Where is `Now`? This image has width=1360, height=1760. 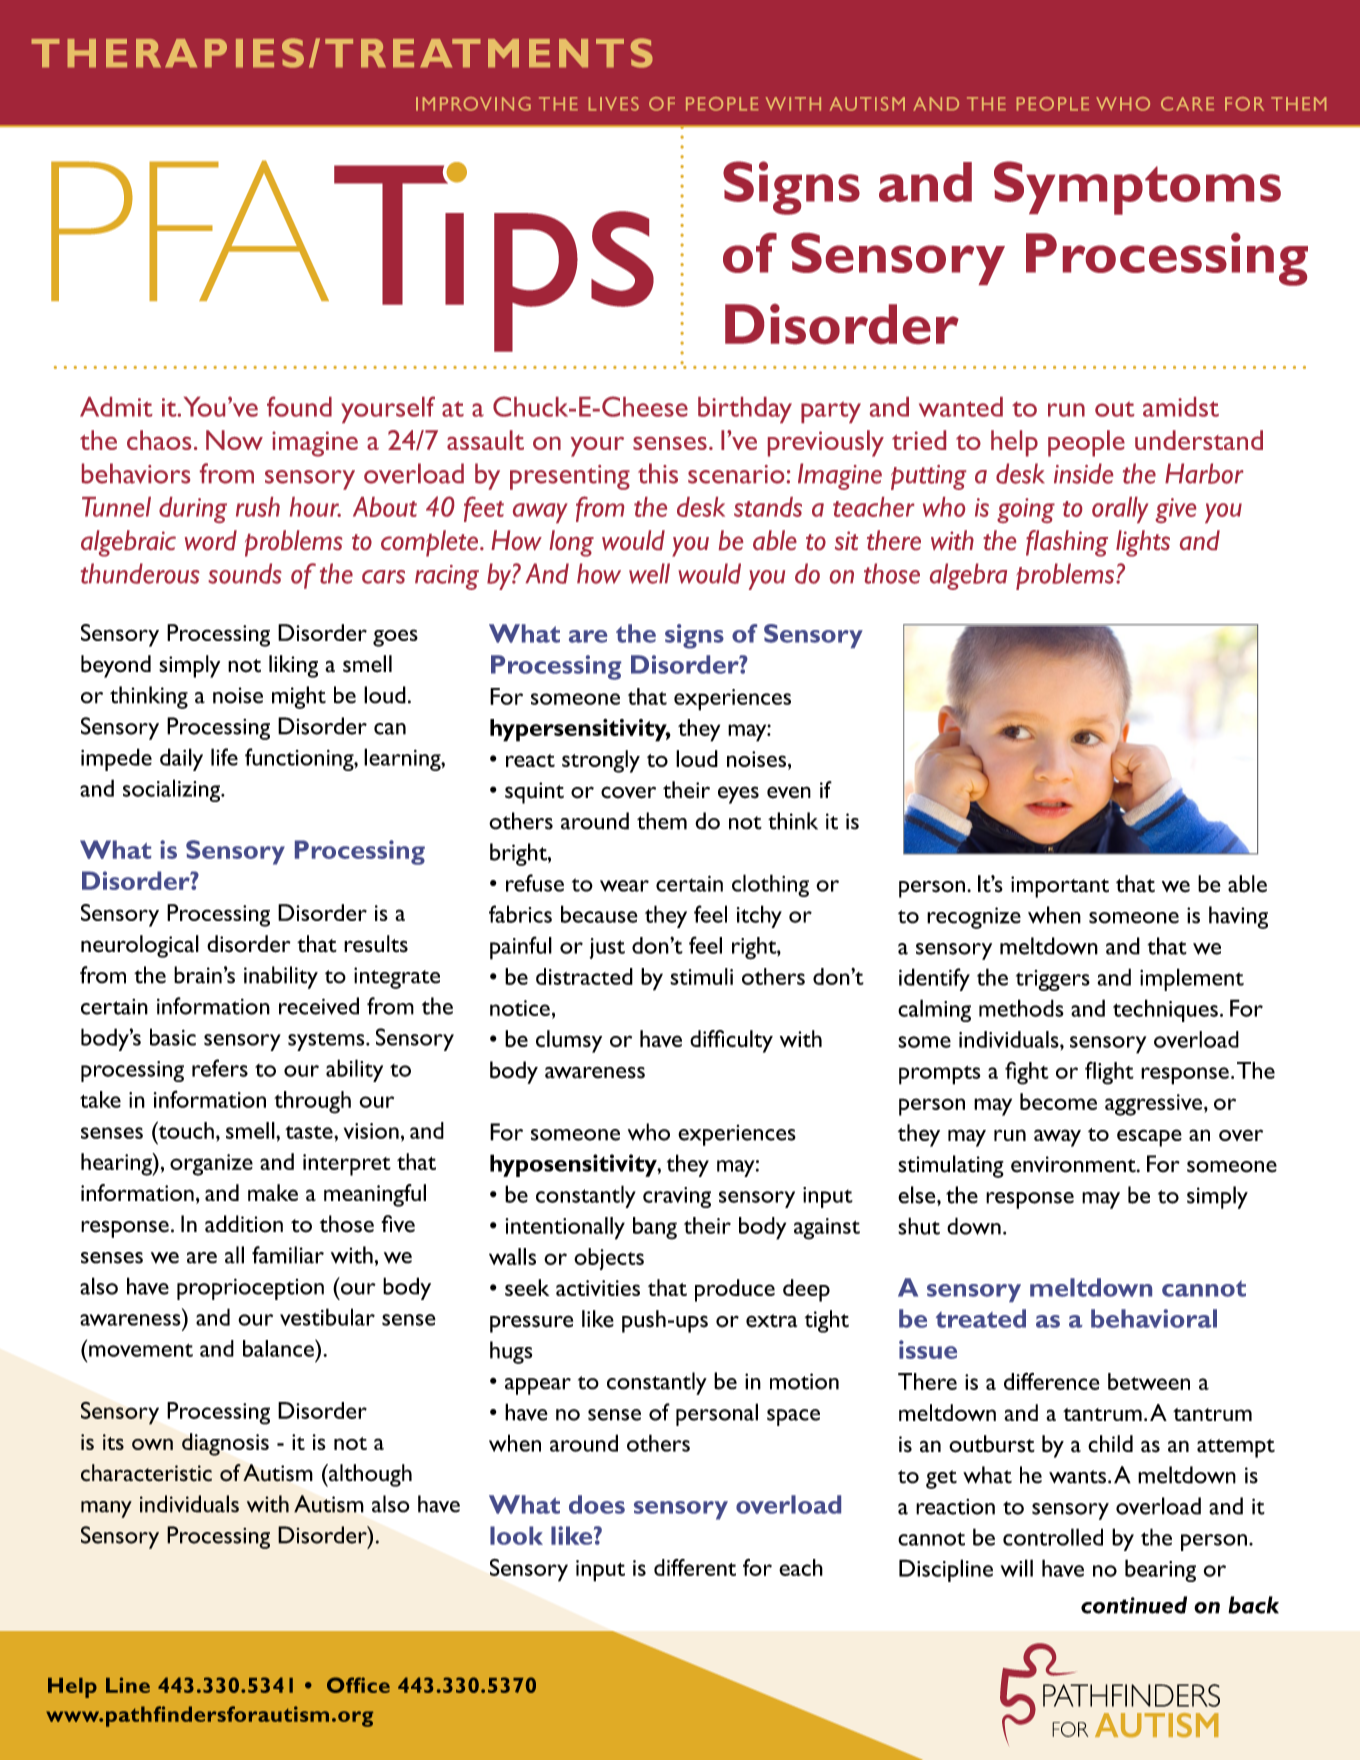
Now is located at coordinates (234, 440).
